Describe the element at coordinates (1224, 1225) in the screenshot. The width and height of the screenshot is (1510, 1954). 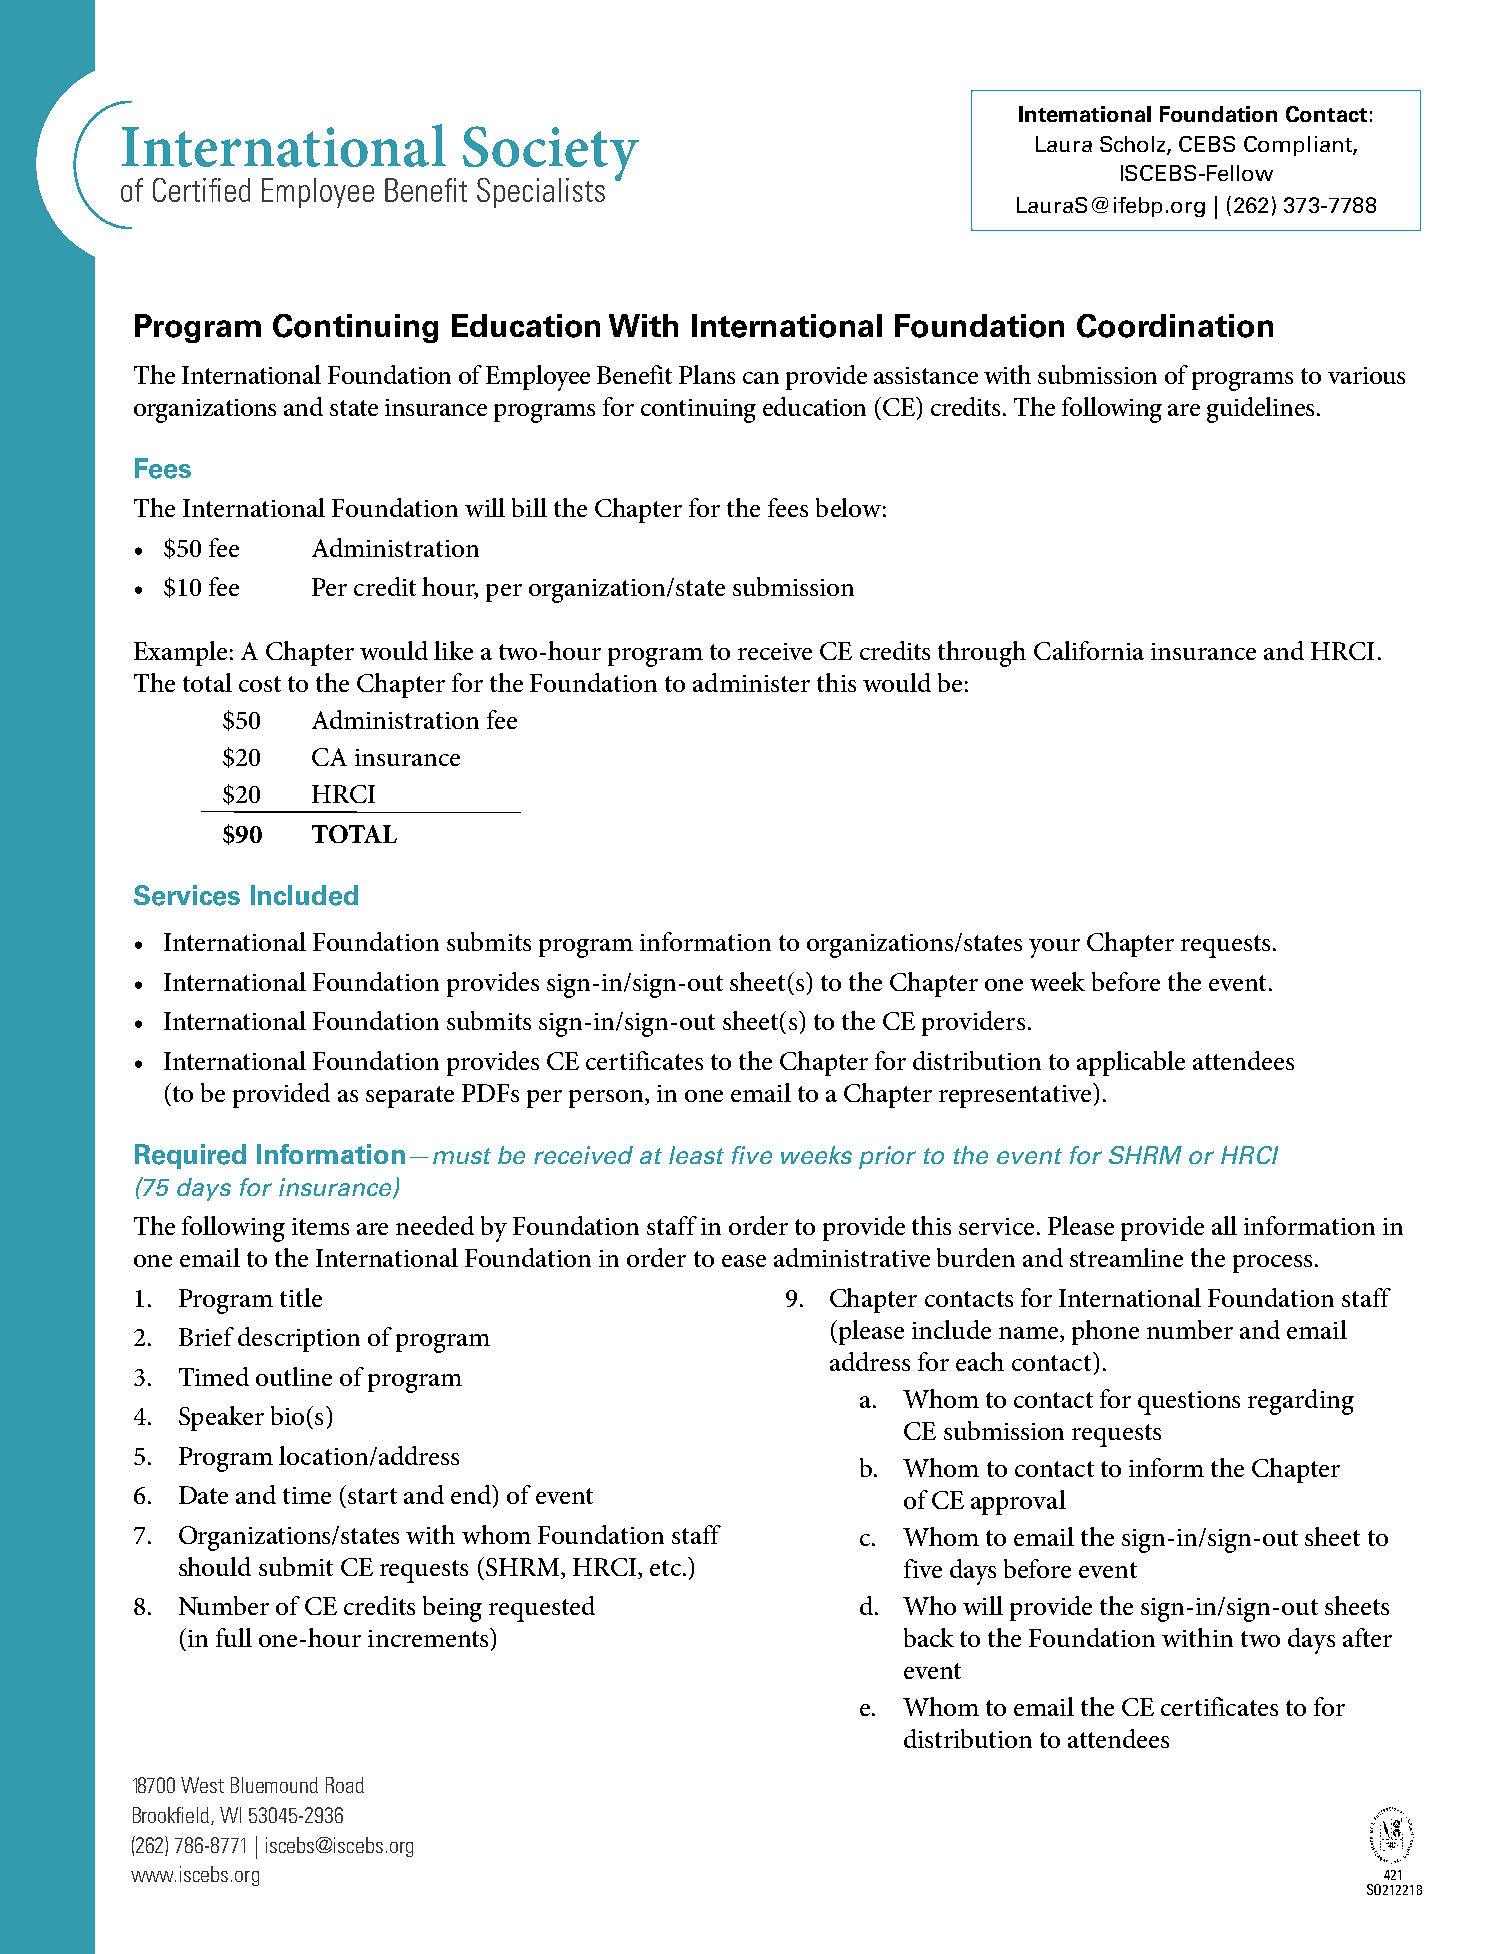
I see `all` at that location.
